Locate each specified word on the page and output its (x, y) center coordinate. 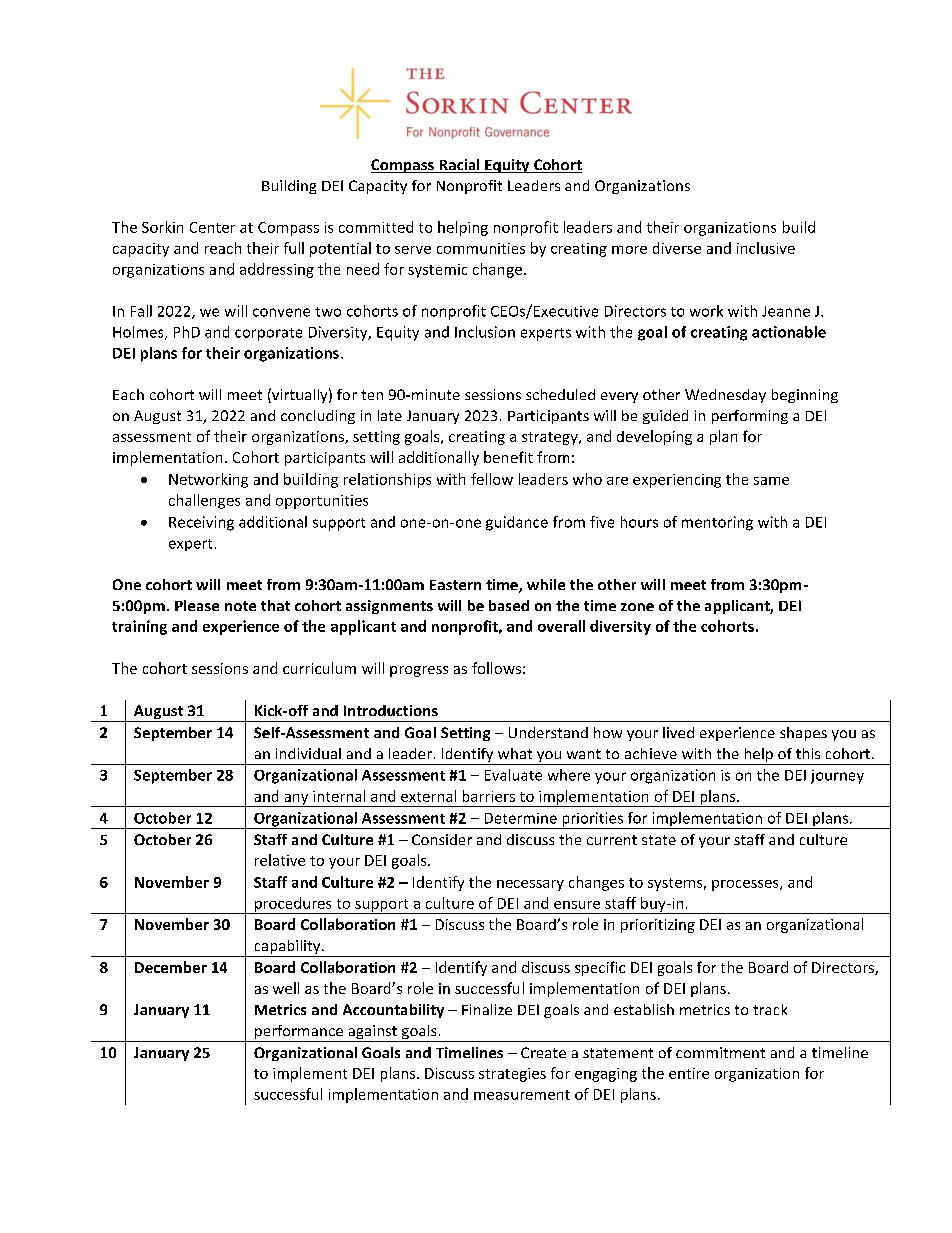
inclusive (766, 248)
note (240, 606)
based (509, 605)
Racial (459, 166)
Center (212, 227)
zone (637, 607)
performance (298, 1033)
